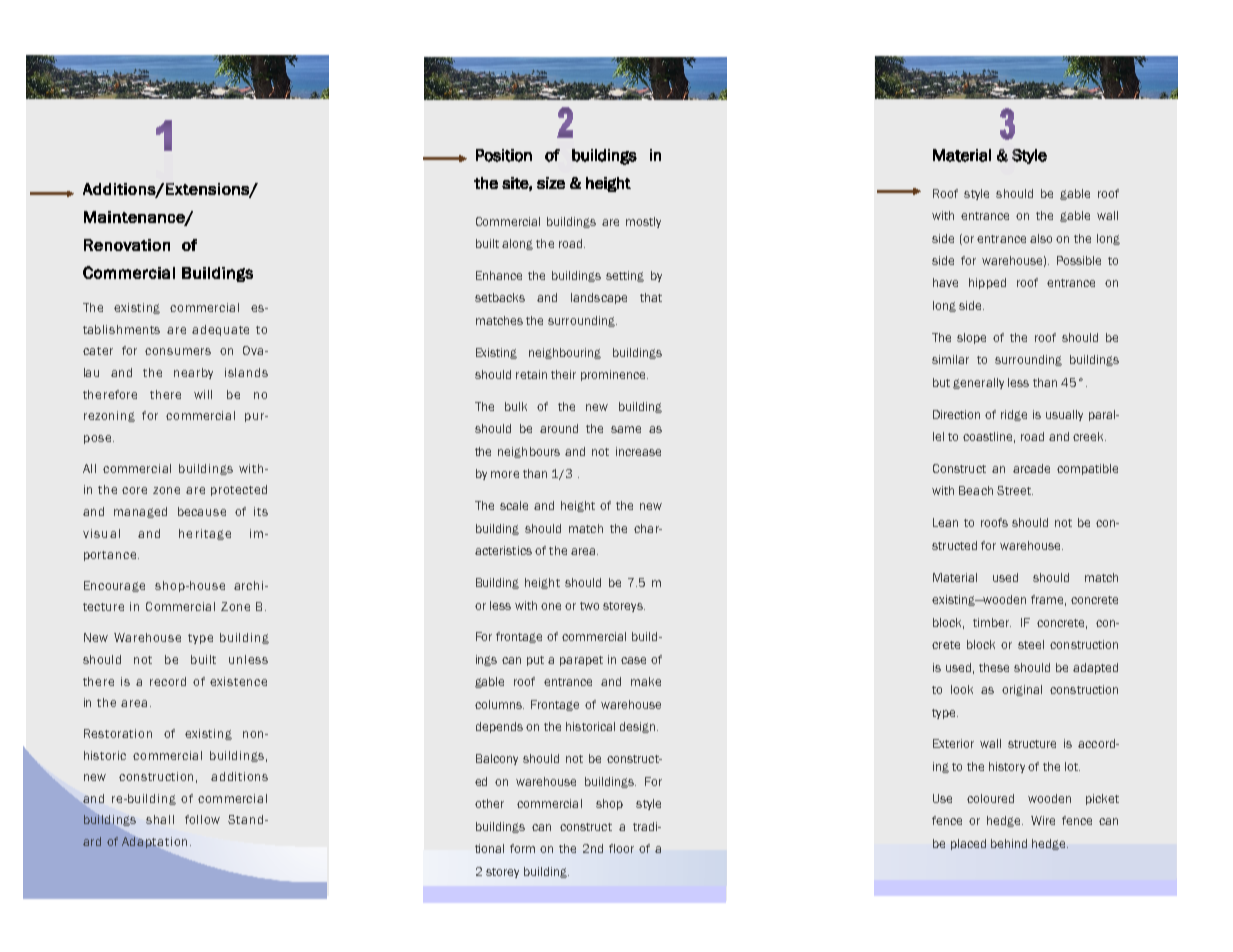  I want to click on Renovation, so click(127, 245).
